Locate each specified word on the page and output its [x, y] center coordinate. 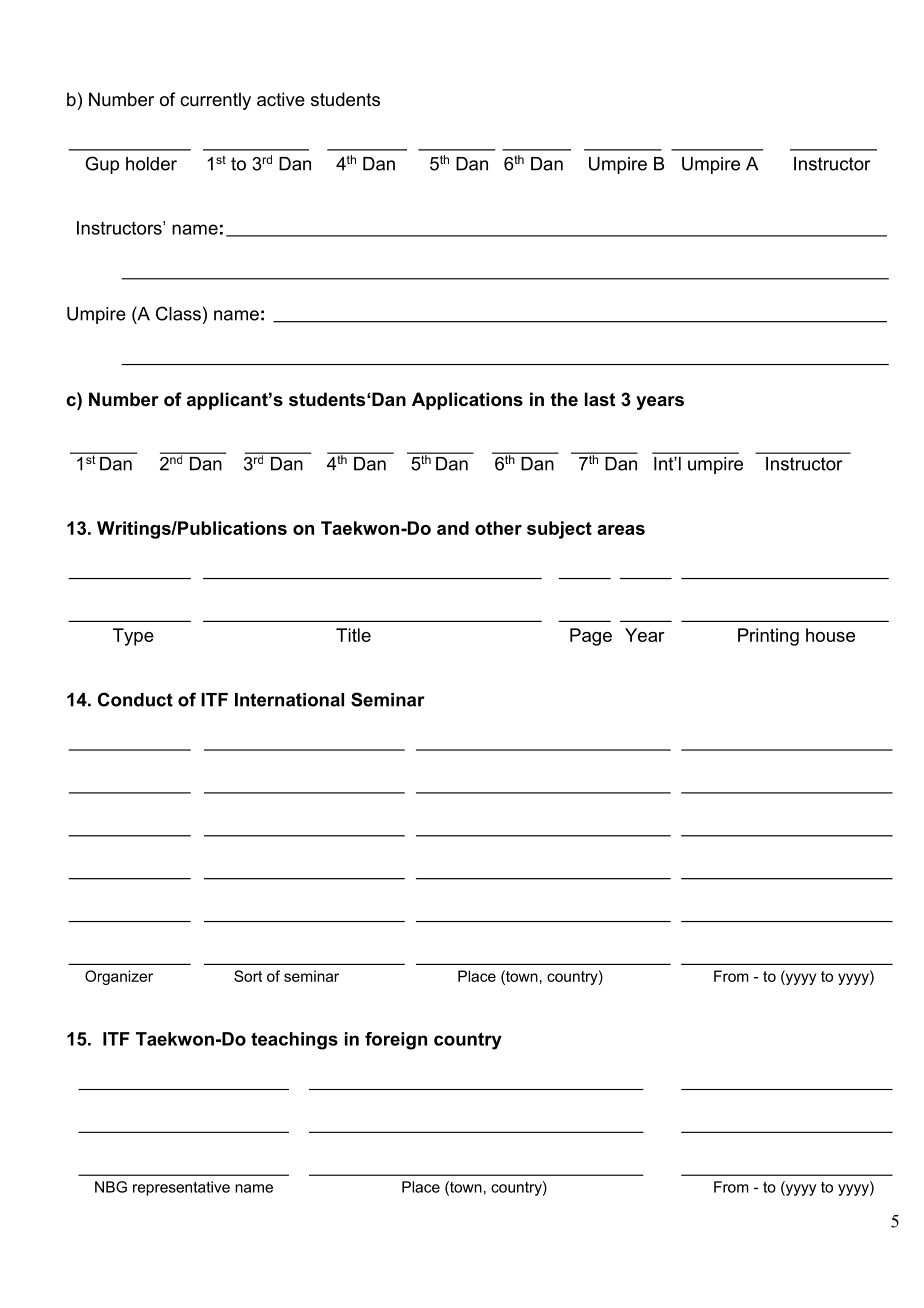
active [281, 99]
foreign [396, 1041]
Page [591, 637]
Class [178, 313]
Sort [248, 976]
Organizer [119, 977]
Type [133, 637]
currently [215, 101]
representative [181, 1188]
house [830, 635]
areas [621, 530]
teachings [294, 1041]
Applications [467, 401]
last [600, 399]
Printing [768, 637]
